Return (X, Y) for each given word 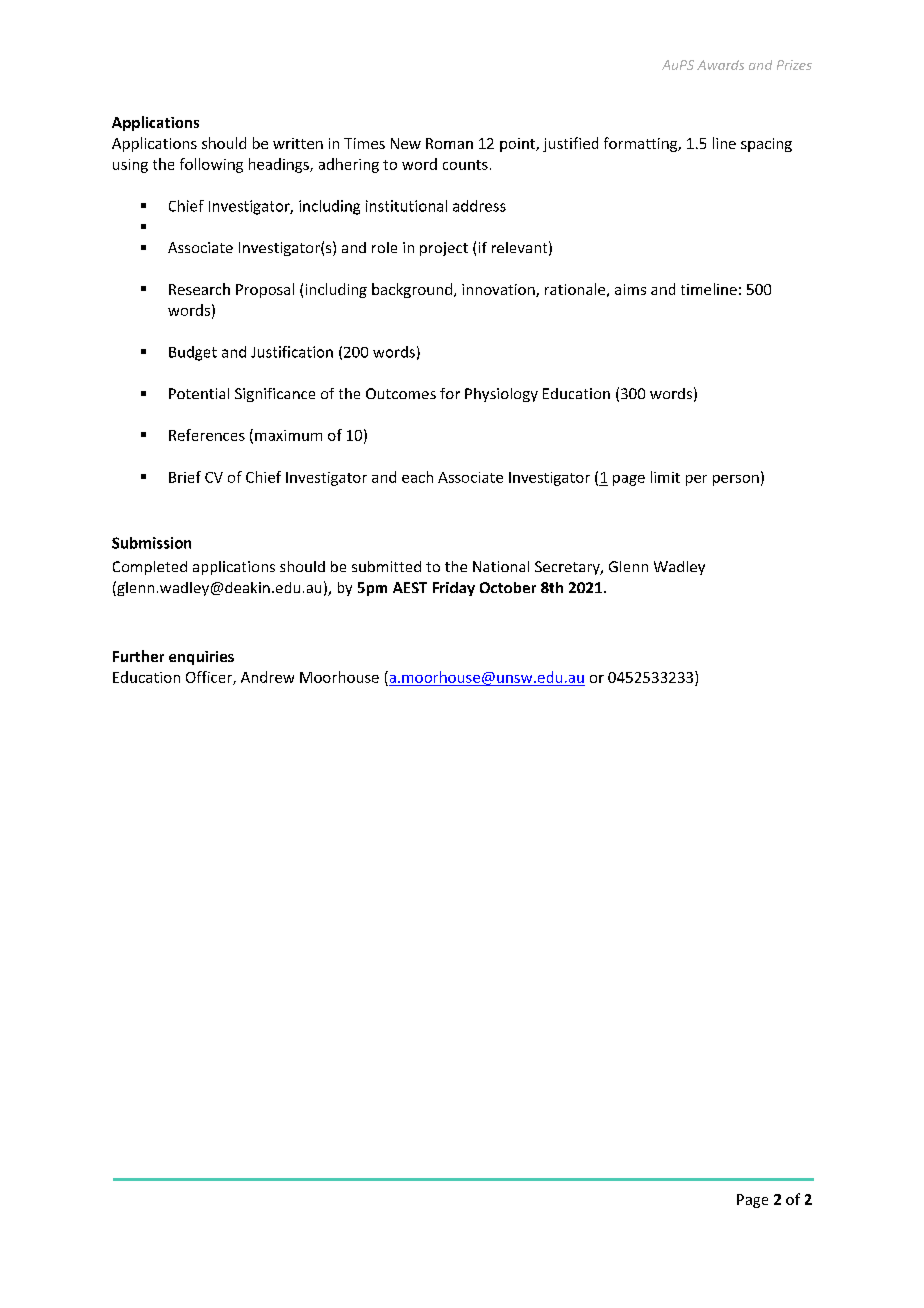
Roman (449, 143)
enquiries (201, 658)
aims (630, 289)
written (298, 143)
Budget (193, 353)
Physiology (501, 395)
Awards (720, 65)
